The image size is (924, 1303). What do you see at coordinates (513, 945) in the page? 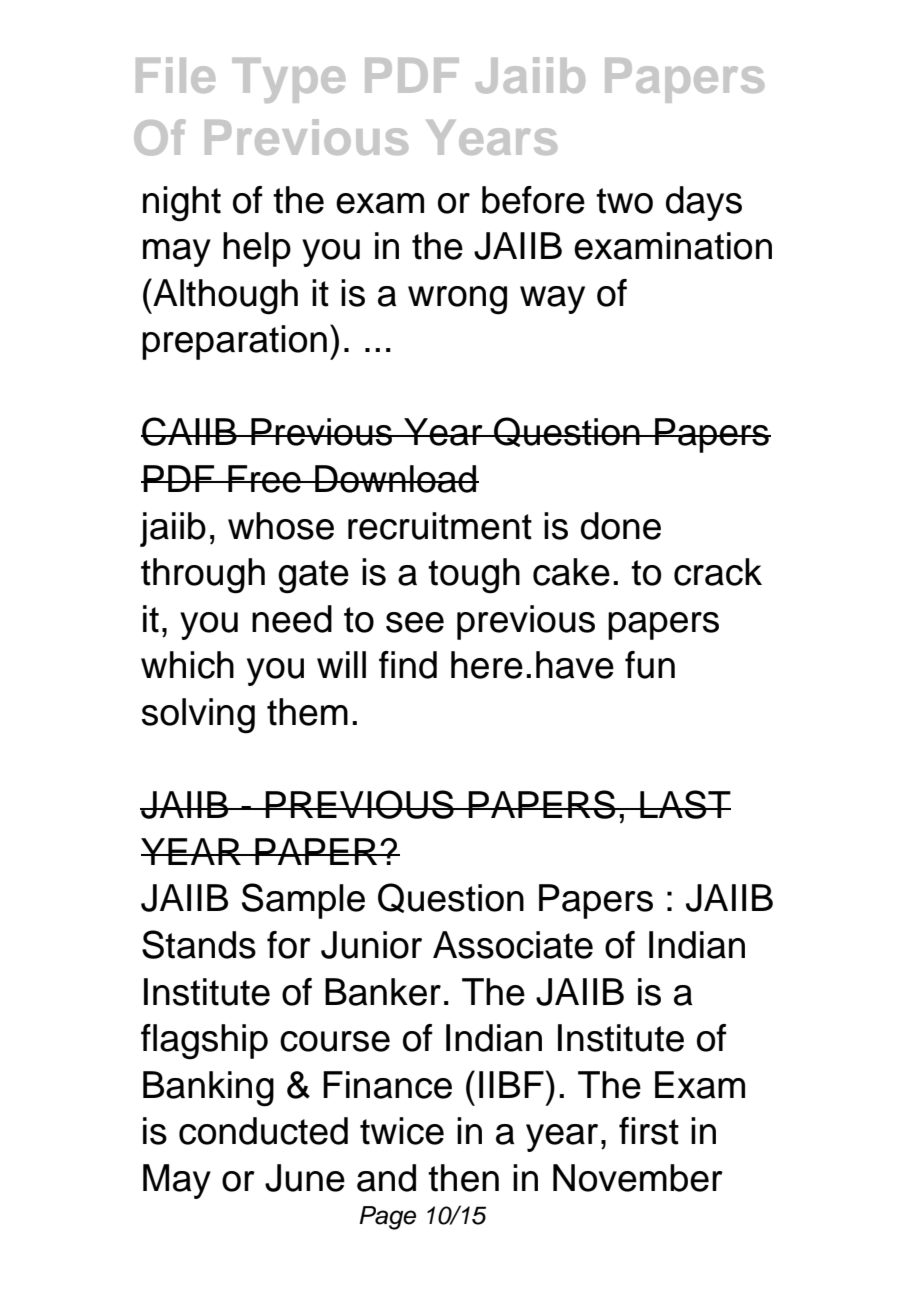
I see `Associate` at bounding box center [513, 945].
